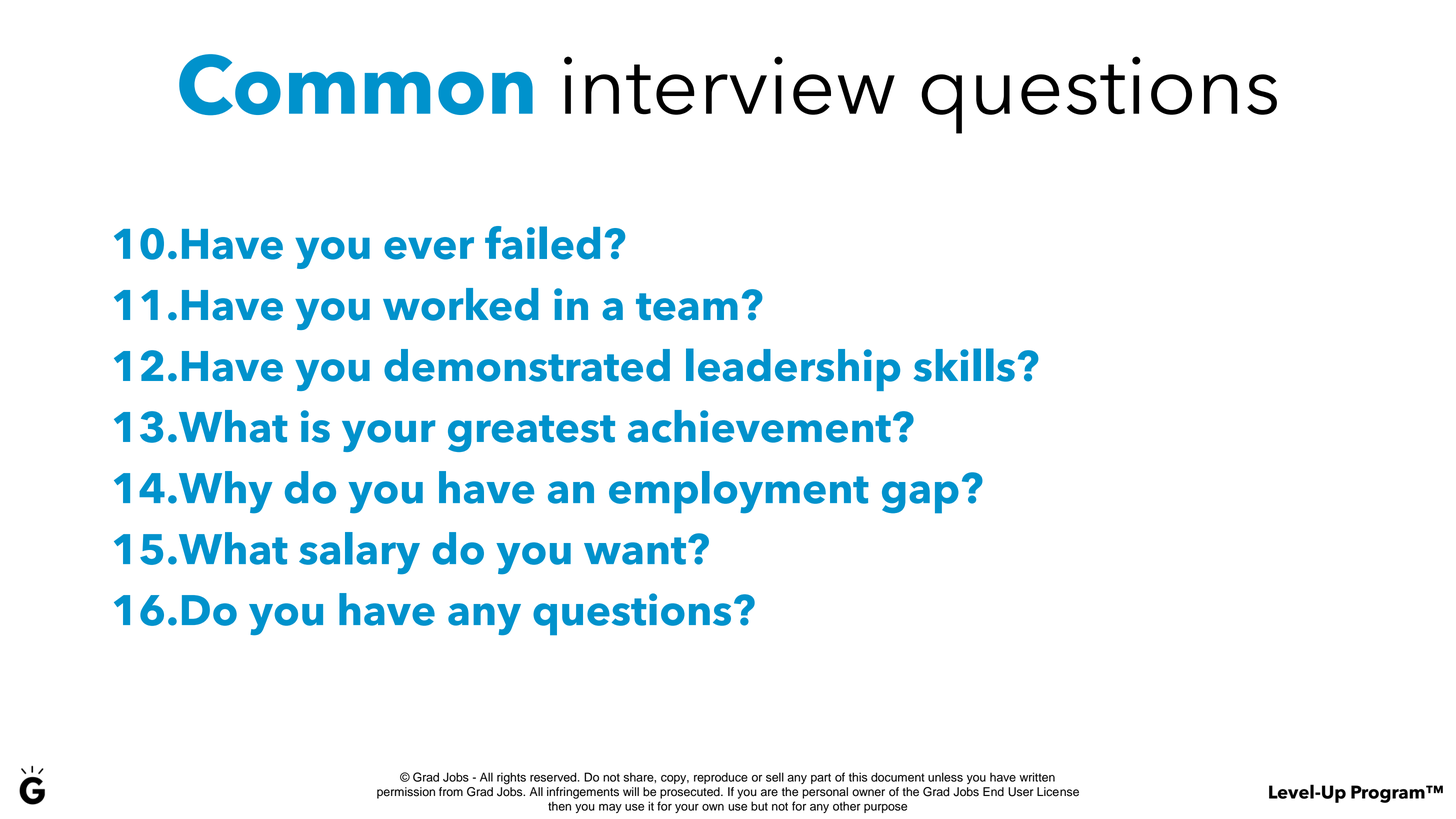 The height and width of the screenshot is (819, 1456). I want to click on rights, so click(511, 778).
